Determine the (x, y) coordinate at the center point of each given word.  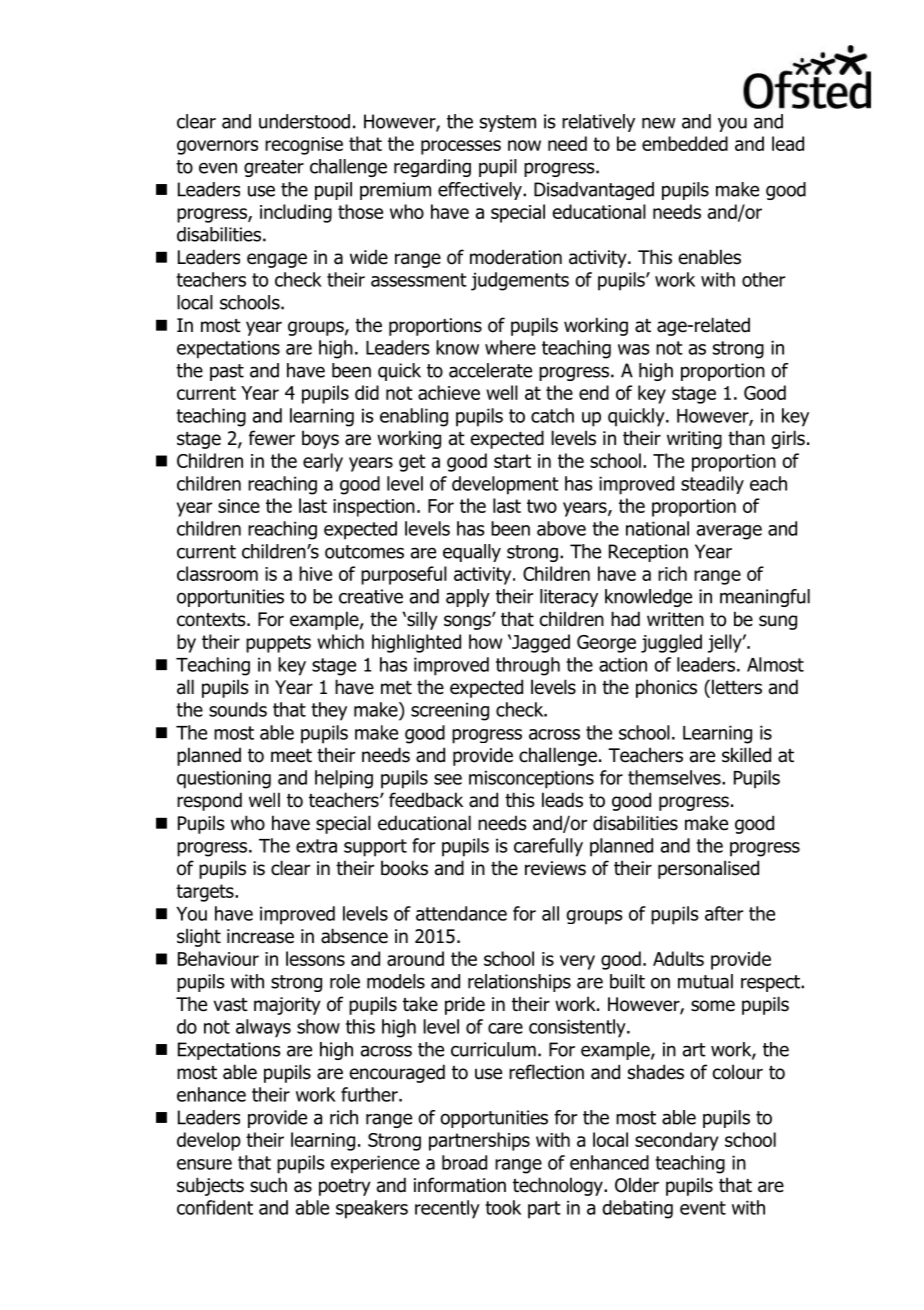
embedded (685, 143)
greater (274, 168)
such (268, 1185)
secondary (677, 1141)
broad (464, 1162)
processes (461, 147)
